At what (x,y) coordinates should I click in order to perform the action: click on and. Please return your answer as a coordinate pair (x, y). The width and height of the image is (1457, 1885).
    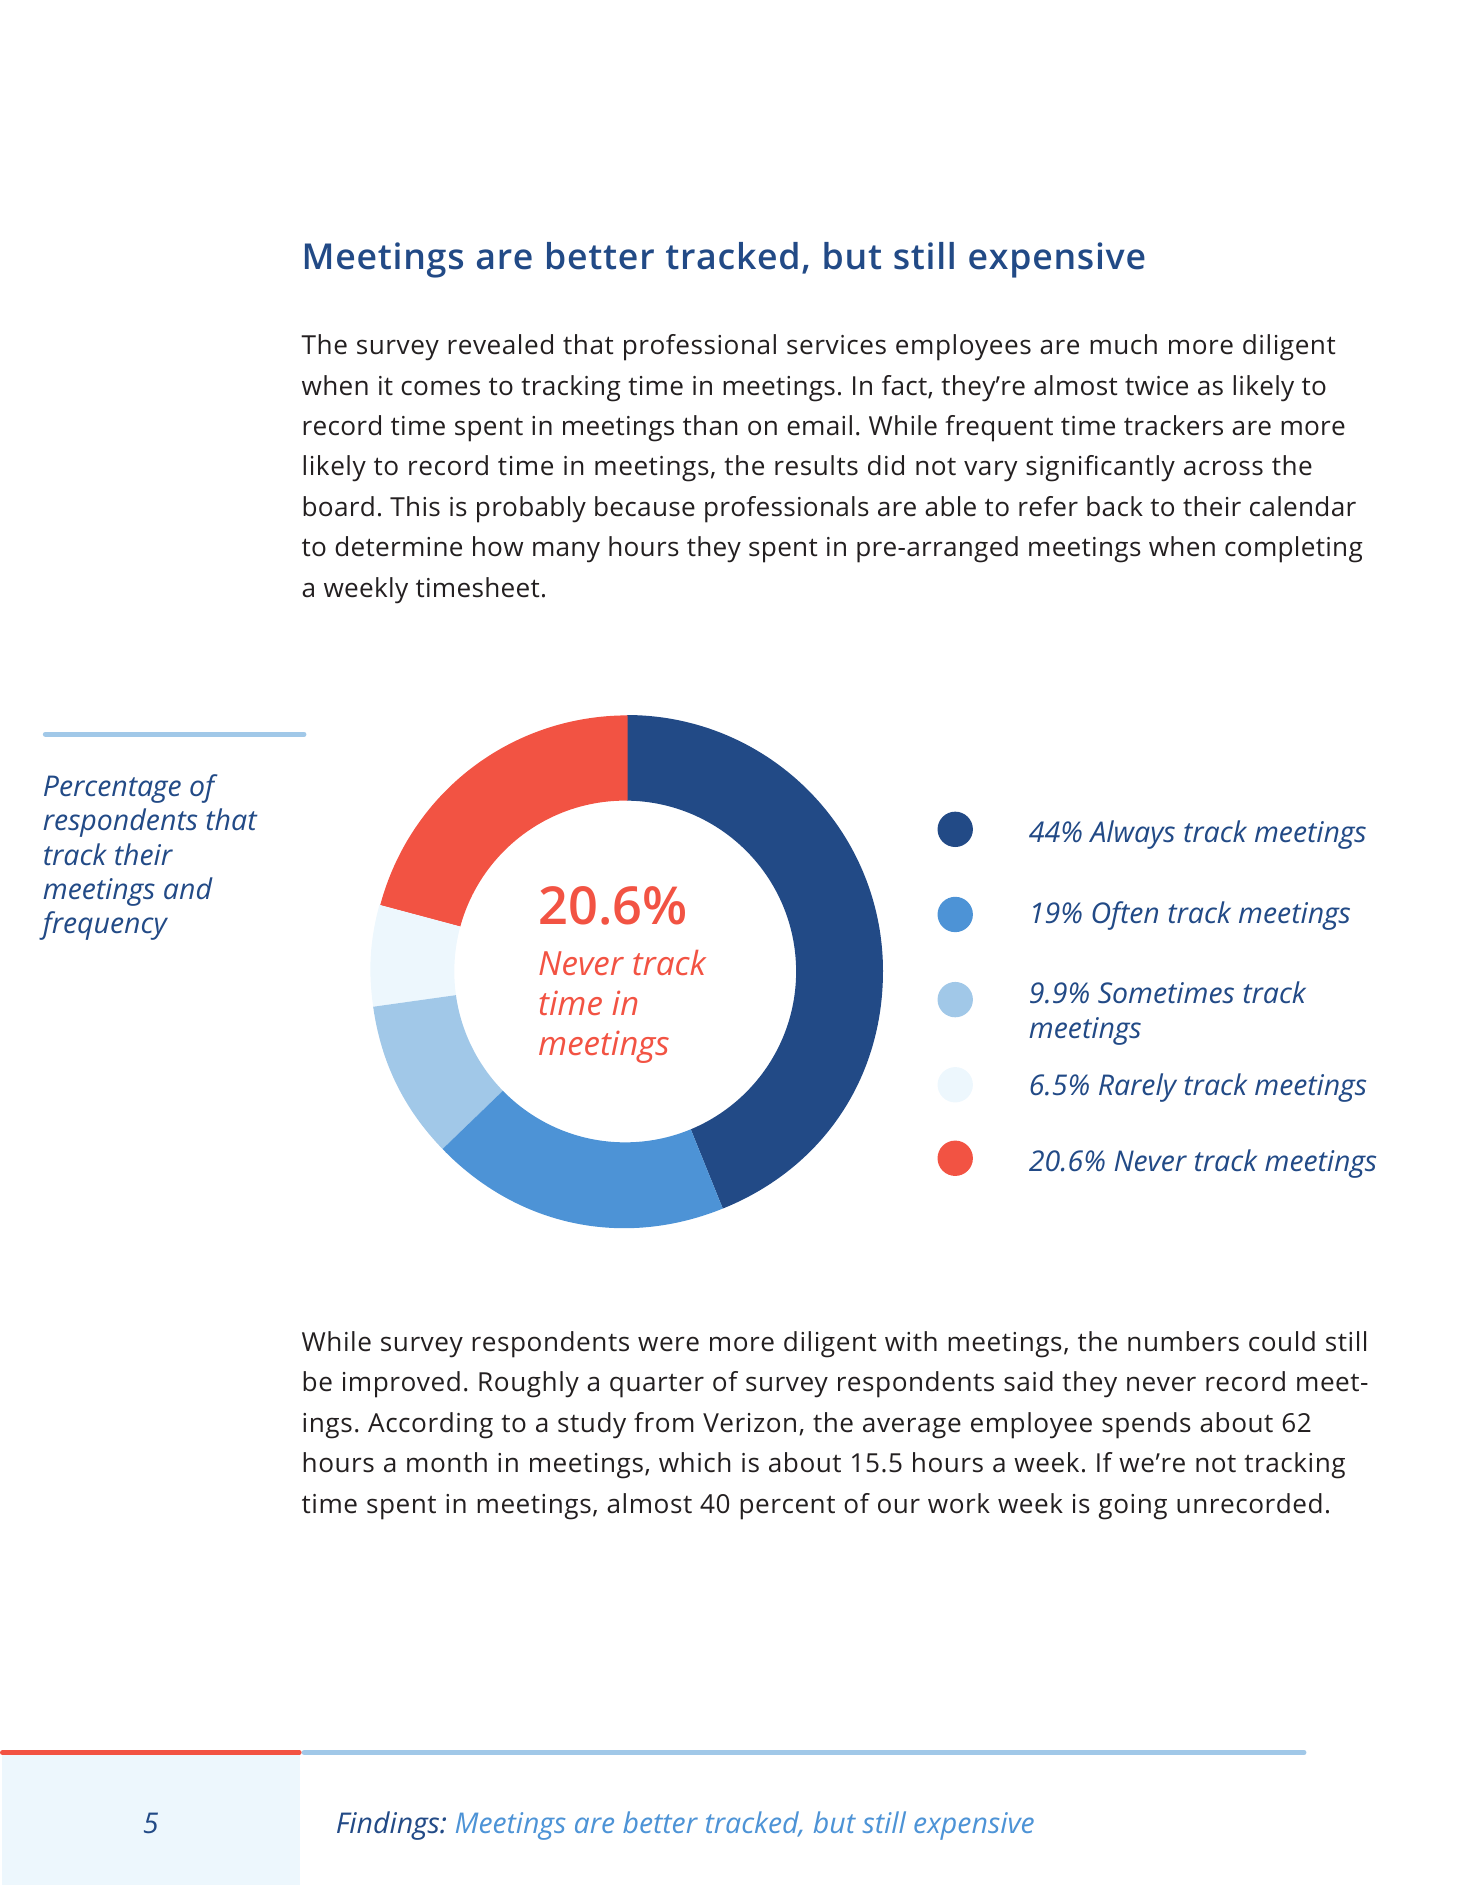
    Looking at the image, I should click on (188, 888).
